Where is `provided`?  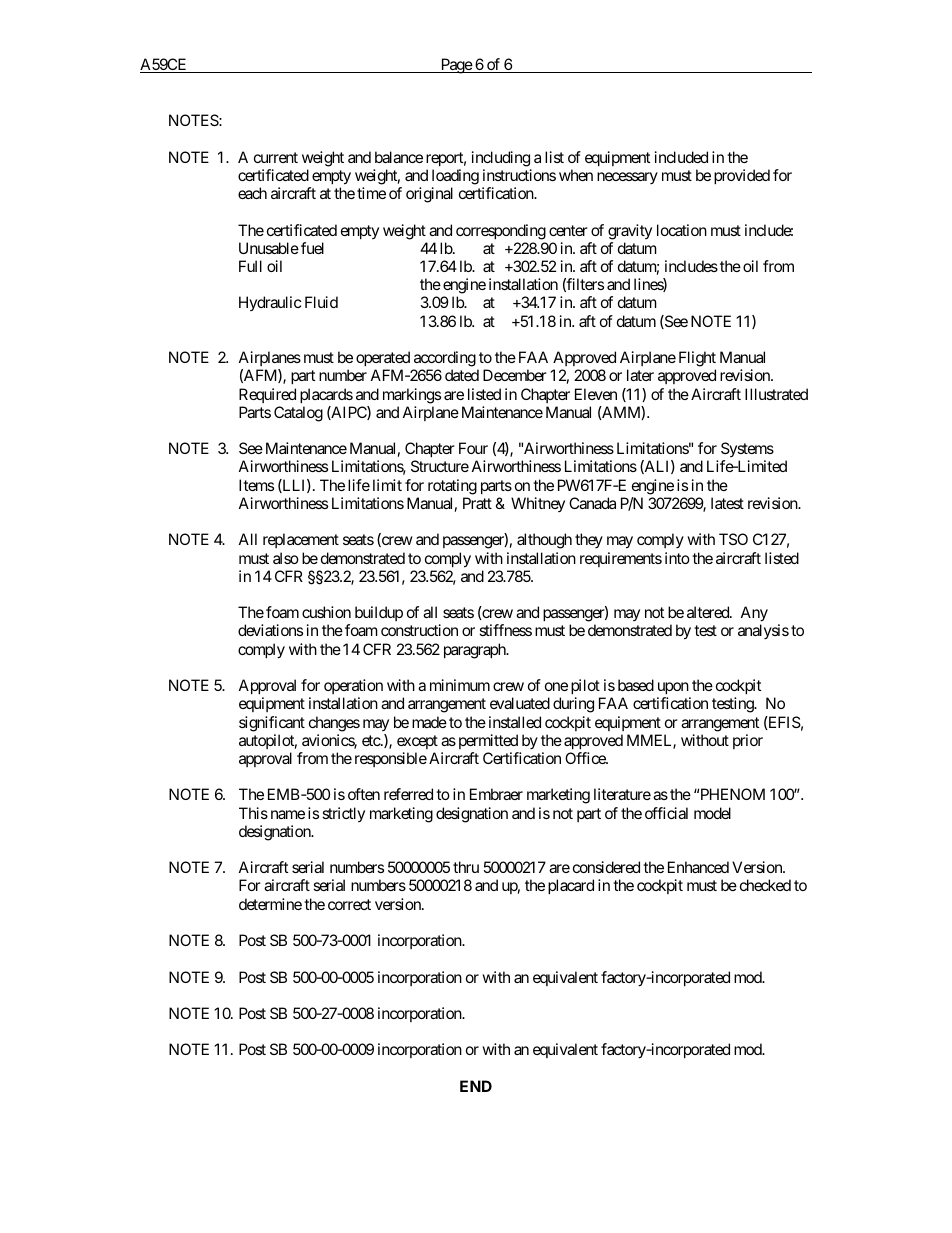
provided is located at coordinates (742, 176).
